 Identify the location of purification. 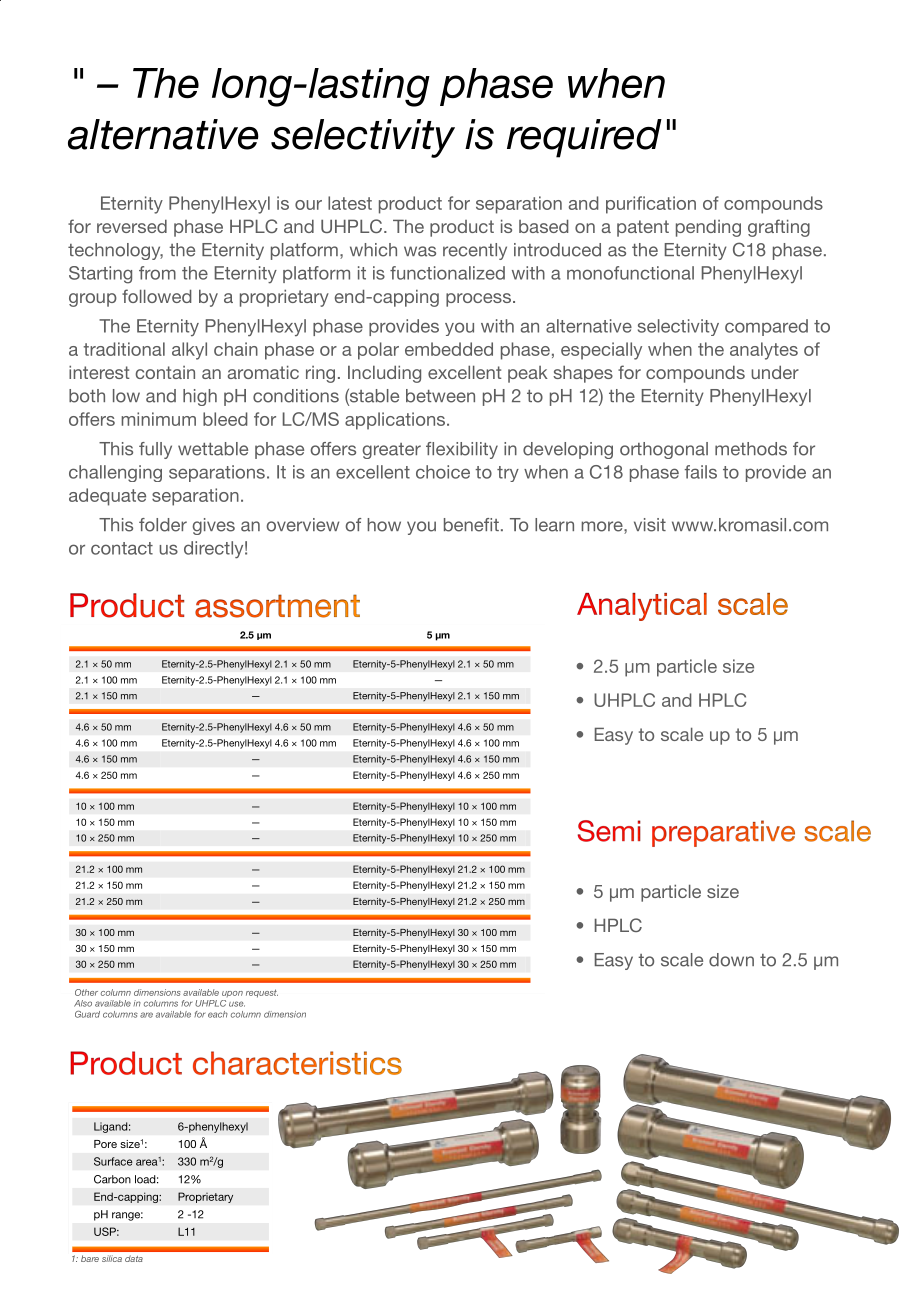
(651, 205).
